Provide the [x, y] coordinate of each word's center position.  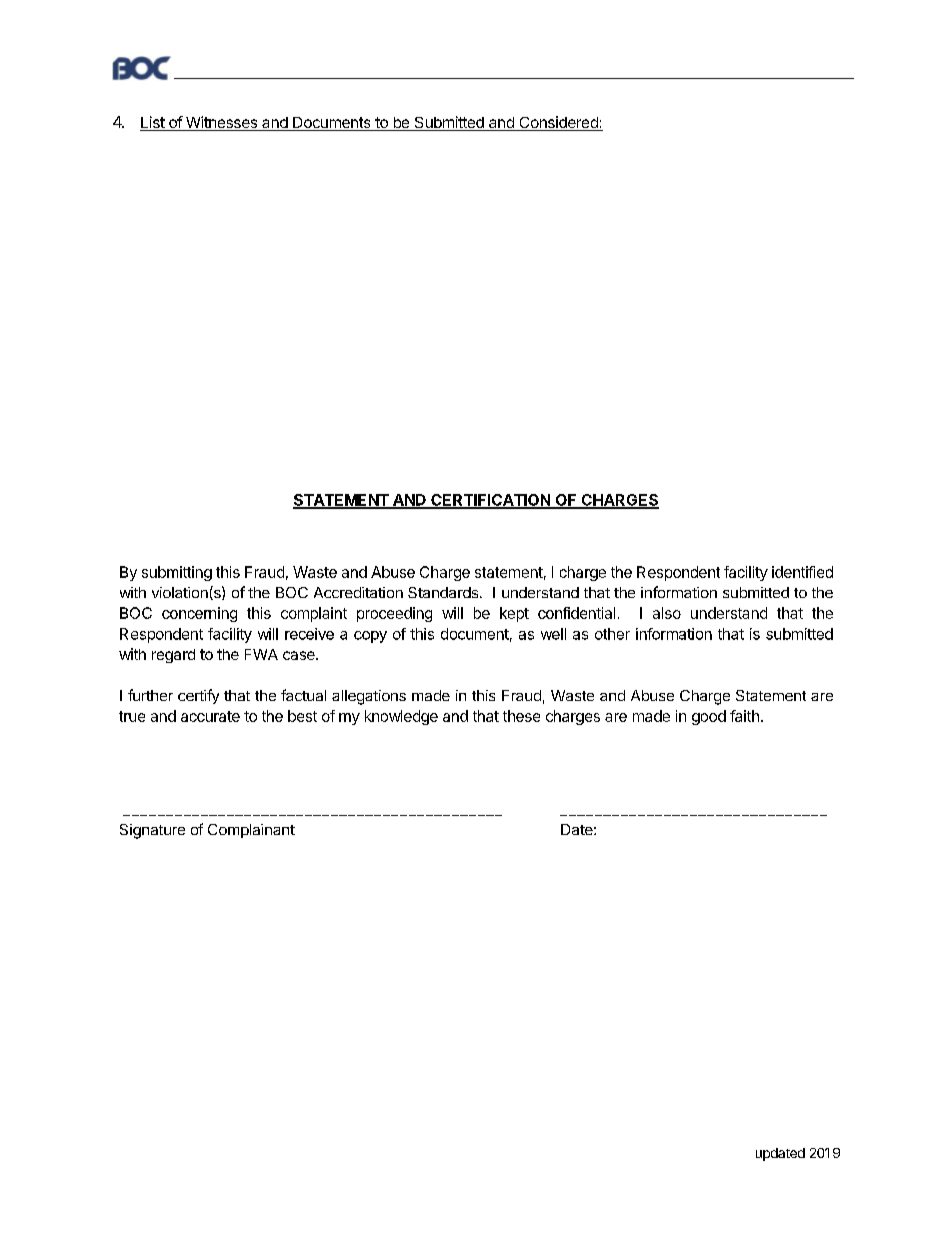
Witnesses [221, 123]
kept [514, 614]
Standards [443, 592]
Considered [558, 123]
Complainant [251, 831]
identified [802, 572]
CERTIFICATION [490, 501]
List [153, 123]
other [612, 634]
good [709, 717]
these [521, 716]
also [667, 613]
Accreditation [358, 592]
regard [173, 656]
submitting [177, 573]
